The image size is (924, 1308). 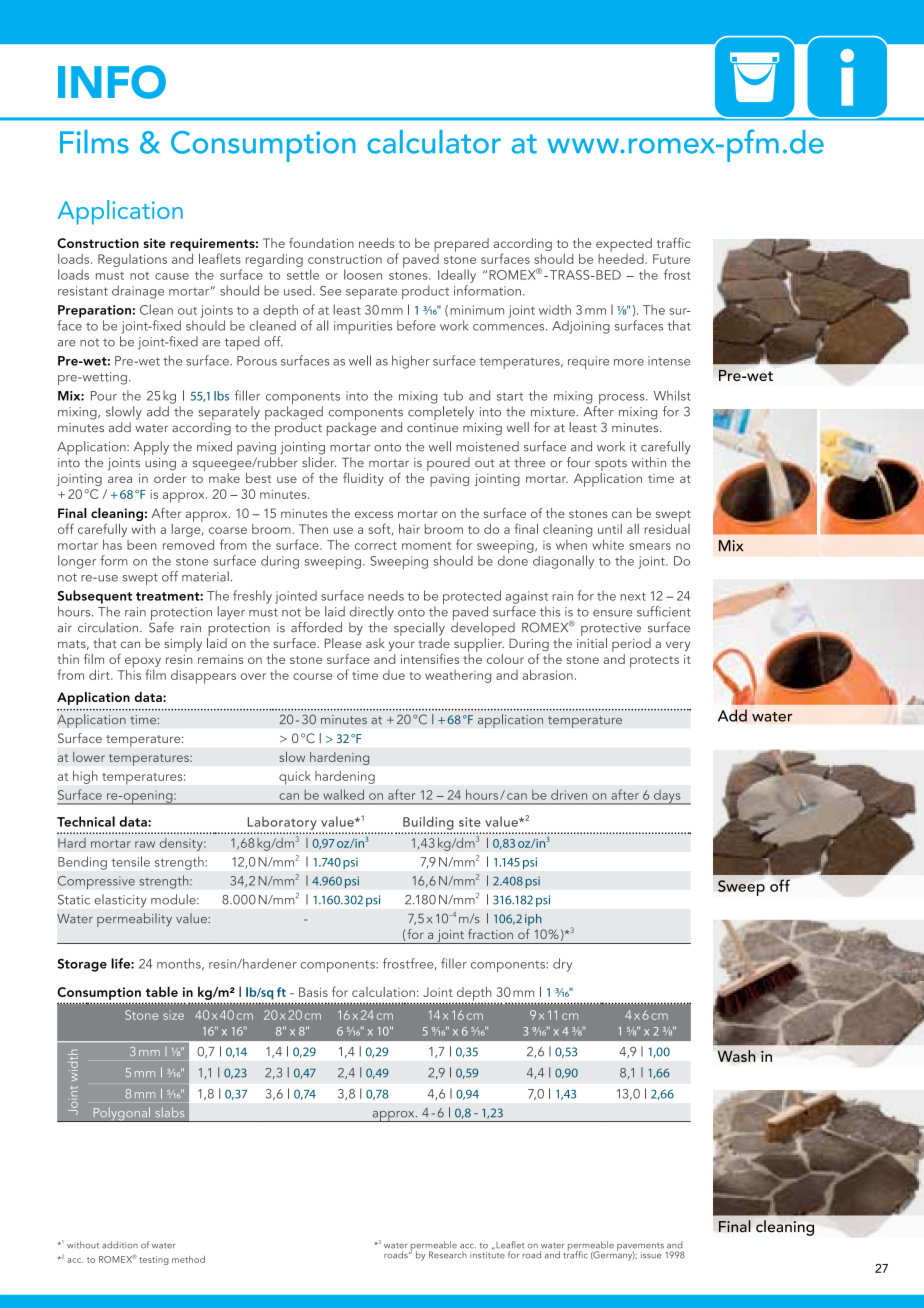 What do you see at coordinates (142, 545) in the screenshot?
I see `been` at bounding box center [142, 545].
